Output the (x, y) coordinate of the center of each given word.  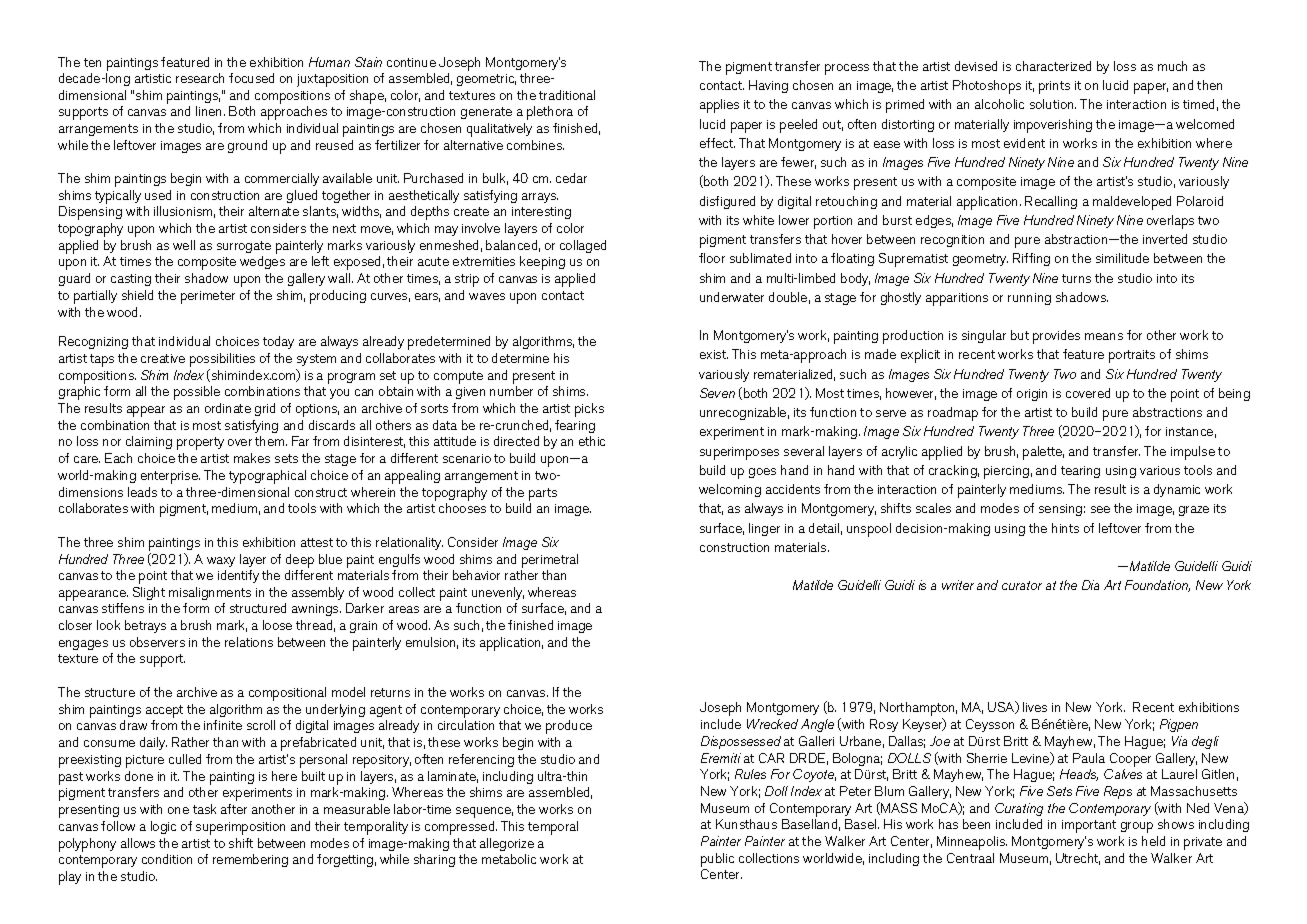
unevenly (498, 593)
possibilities (222, 360)
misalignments (210, 593)
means (1104, 336)
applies (719, 106)
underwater (732, 297)
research (200, 78)
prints (1054, 87)
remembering (250, 860)
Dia (1090, 585)
